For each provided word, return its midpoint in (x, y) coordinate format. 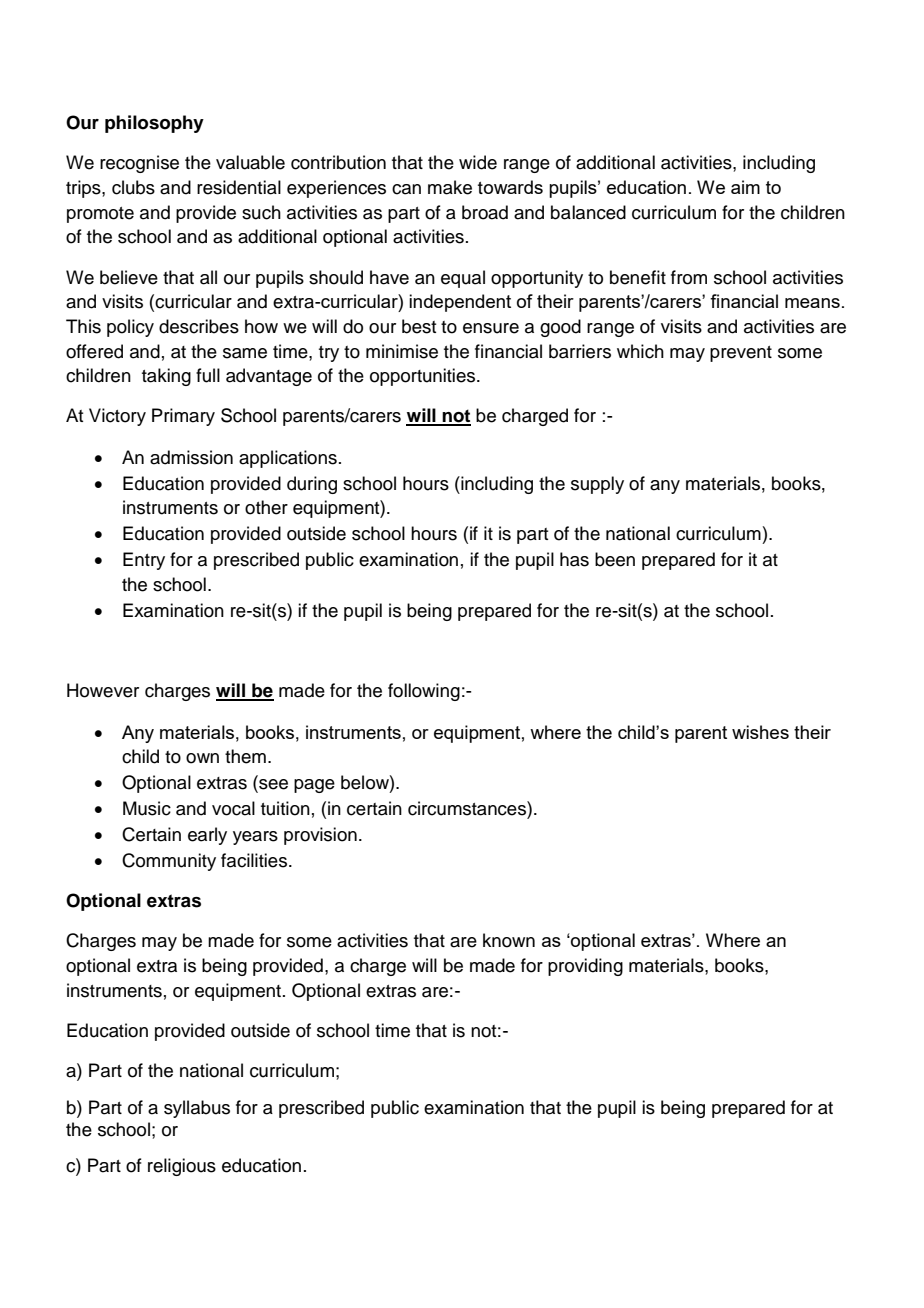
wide (478, 162)
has (574, 559)
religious (182, 1167)
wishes (760, 732)
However (103, 690)
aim (745, 187)
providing (585, 967)
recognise (139, 164)
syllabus (197, 1109)
